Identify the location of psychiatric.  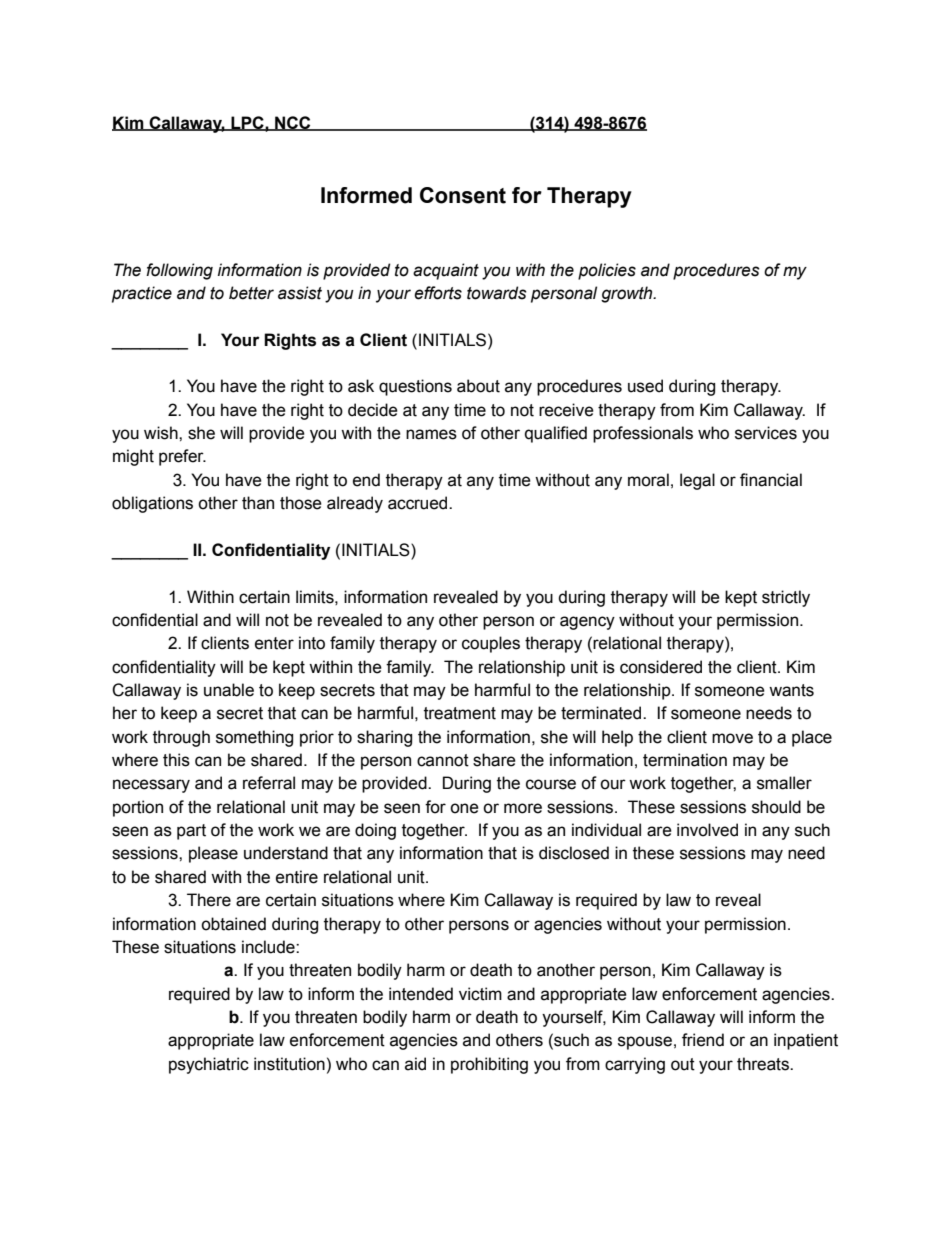
(209, 1065).
